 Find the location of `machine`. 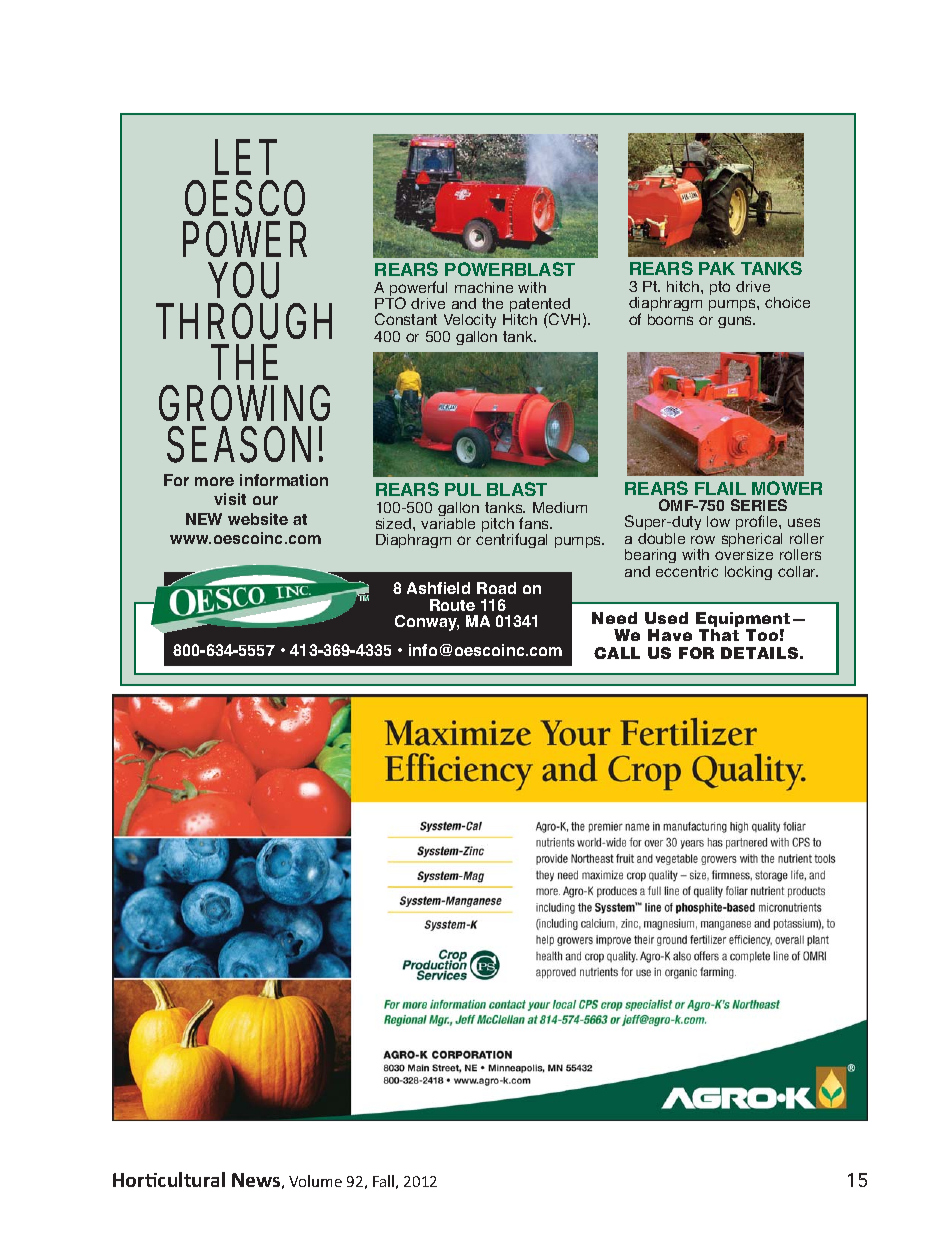

machine is located at coordinates (484, 287).
